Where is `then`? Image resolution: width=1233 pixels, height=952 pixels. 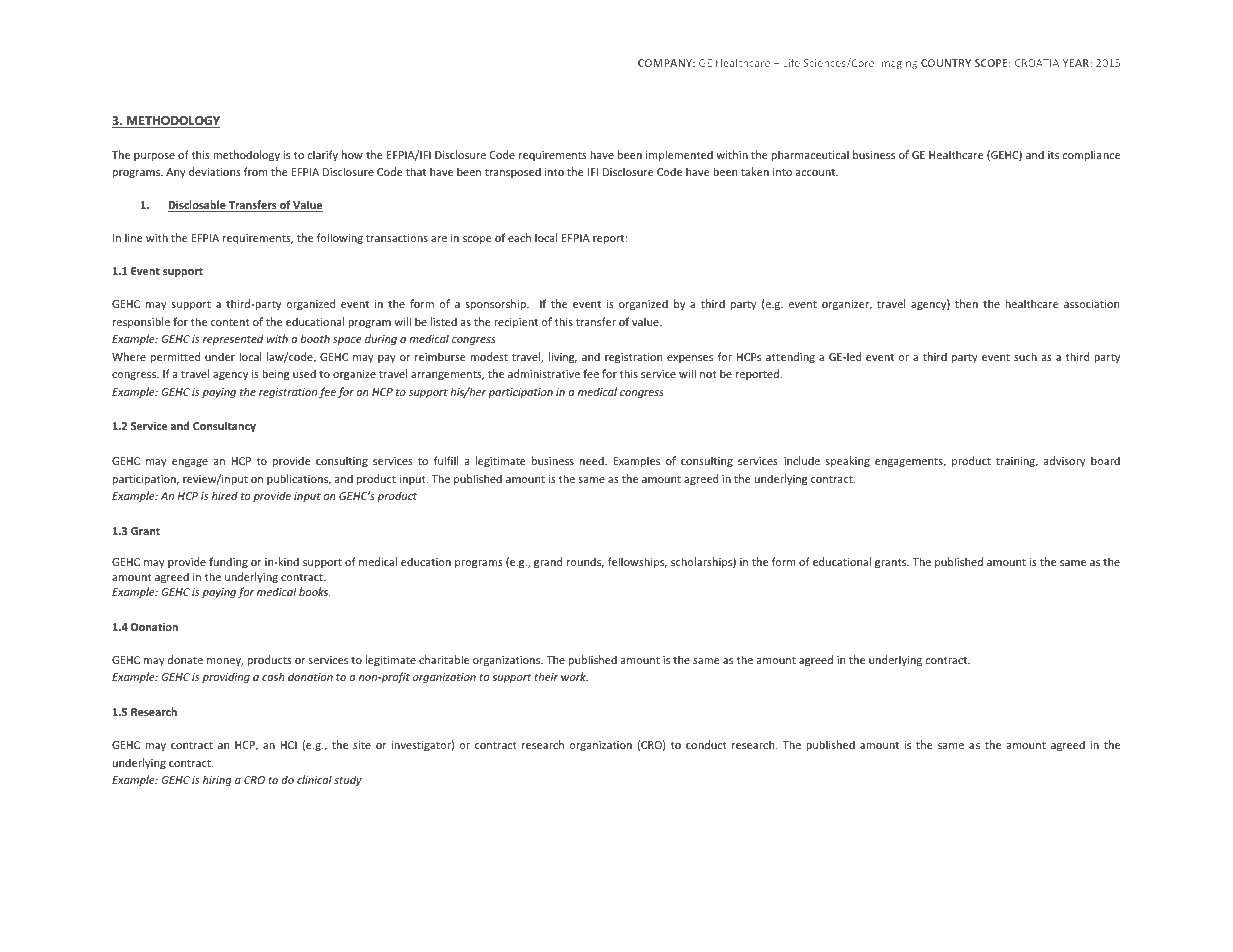 then is located at coordinates (966, 303).
